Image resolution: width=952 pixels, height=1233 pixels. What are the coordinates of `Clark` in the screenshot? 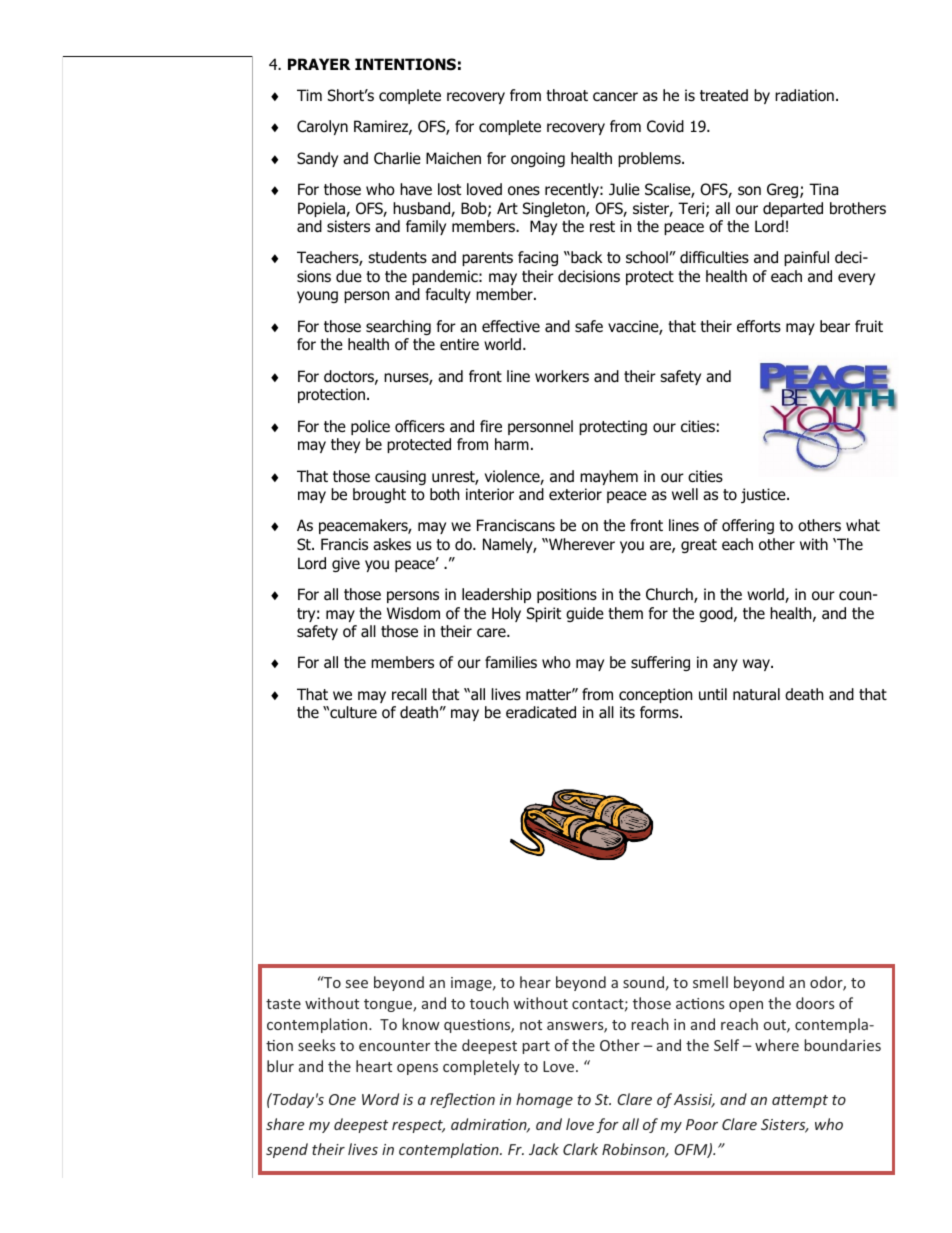 It's located at (580, 1149).
